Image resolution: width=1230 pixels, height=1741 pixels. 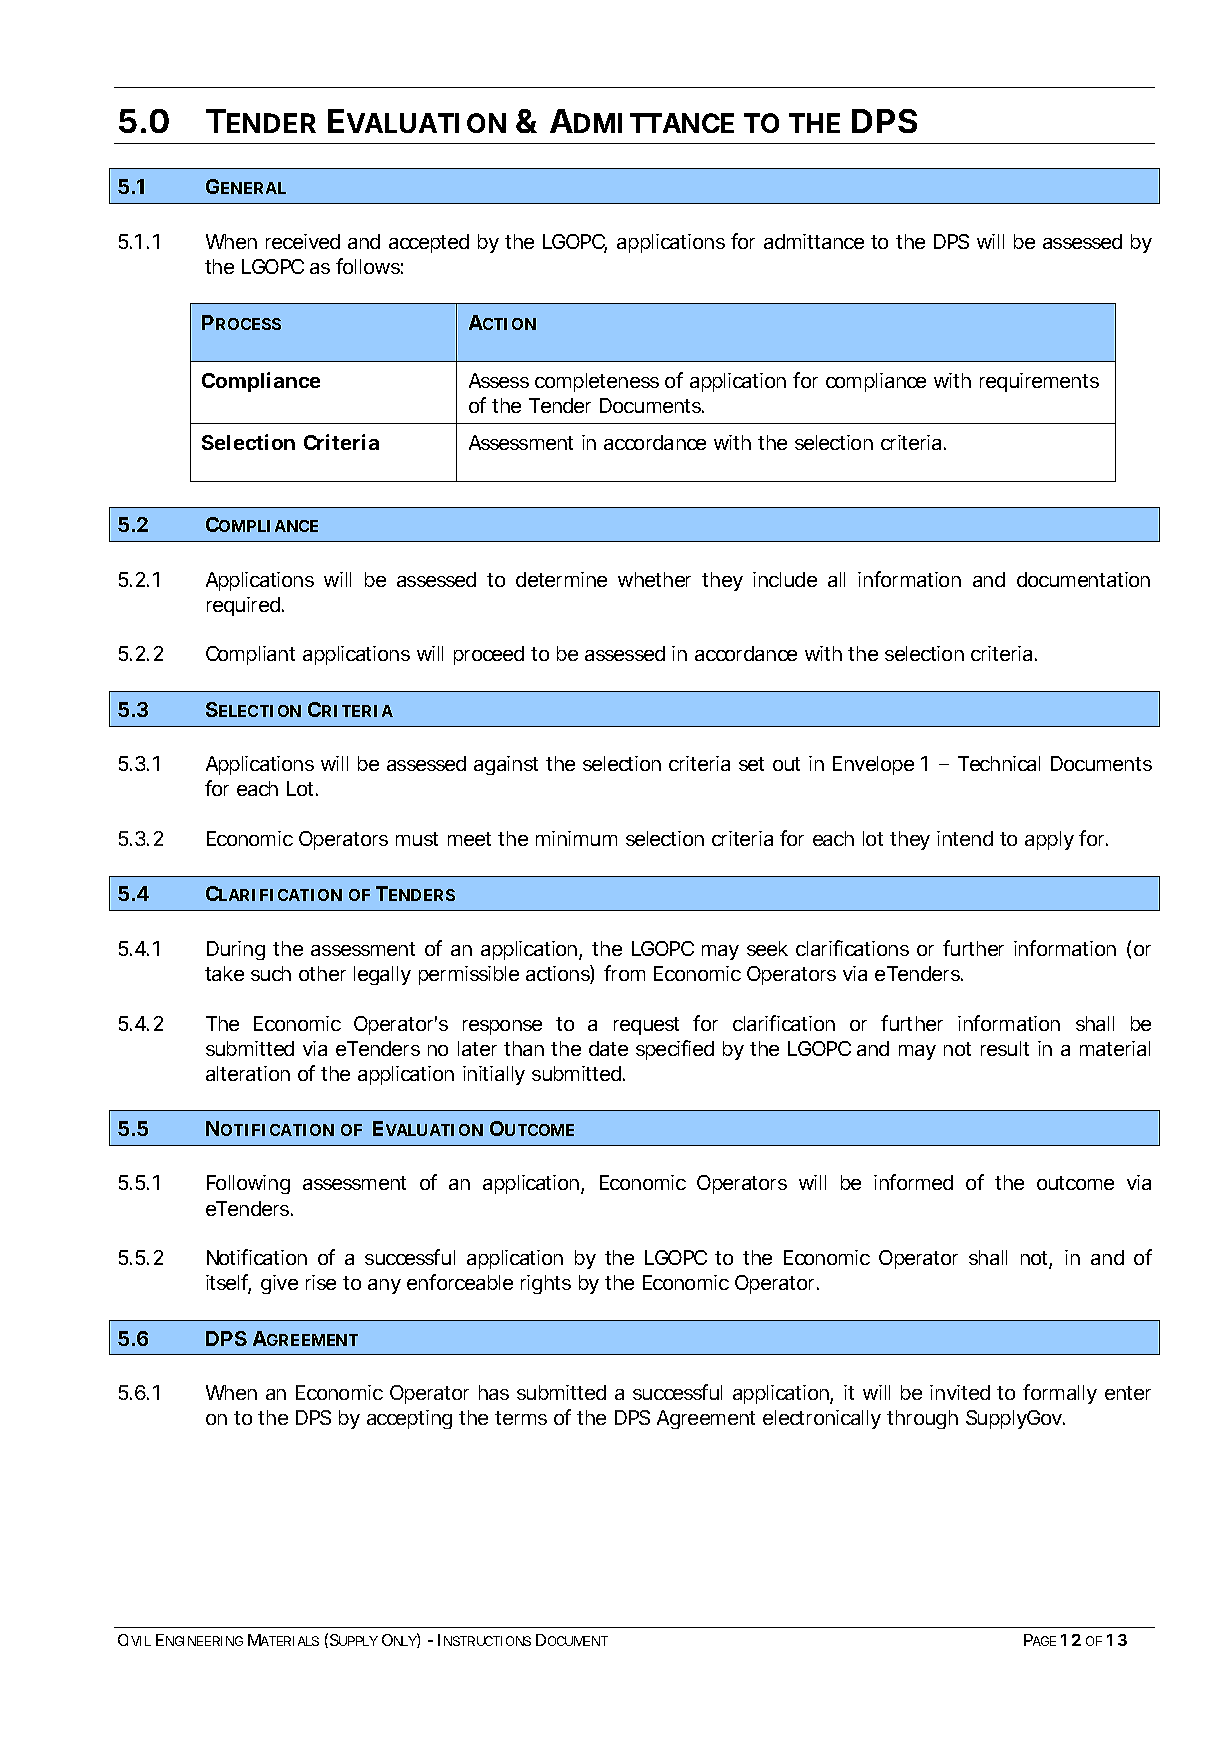 I want to click on accepting, so click(x=409, y=1419).
